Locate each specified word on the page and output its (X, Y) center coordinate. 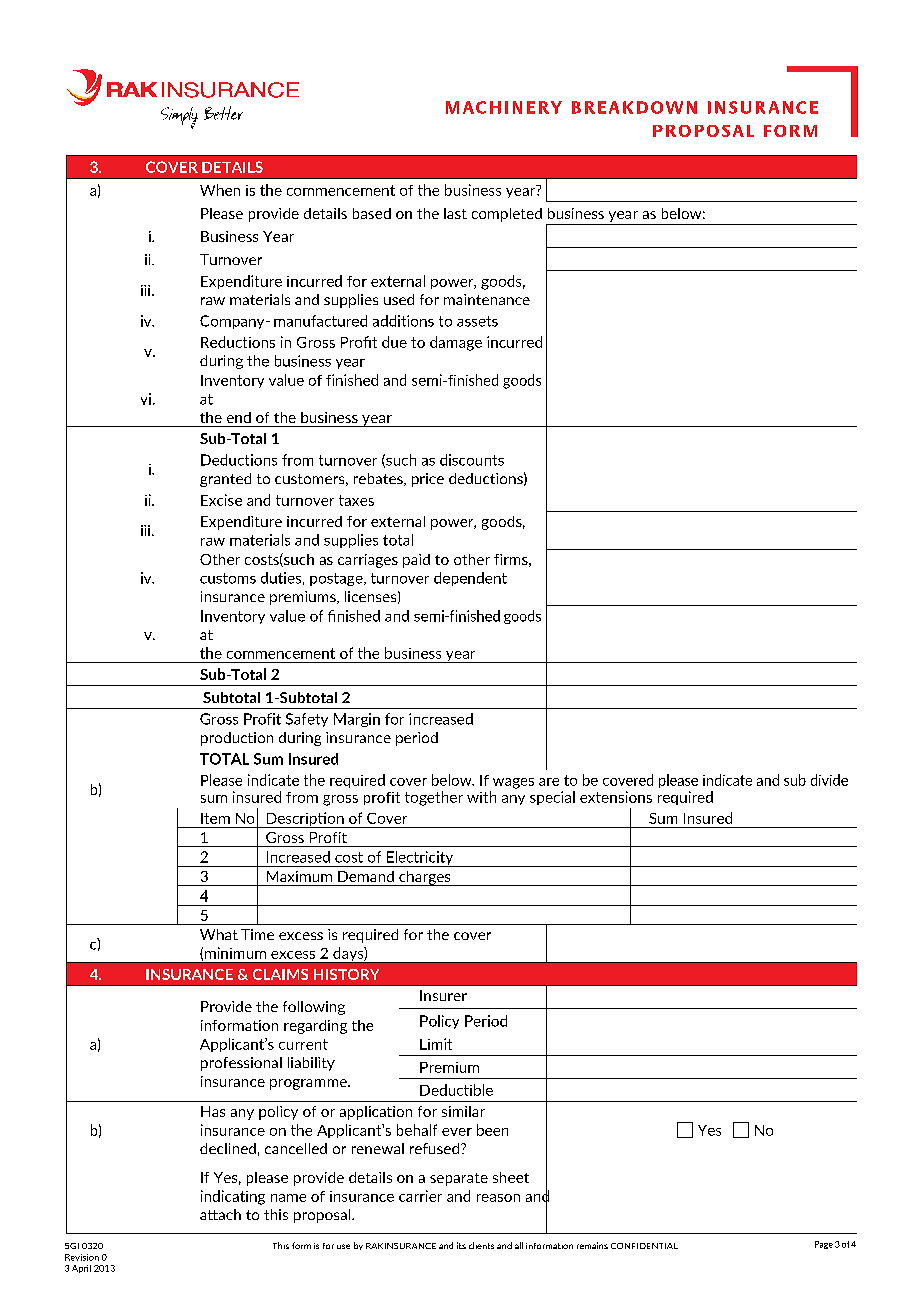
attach (220, 1214)
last (455, 213)
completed (507, 215)
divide (829, 780)
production (237, 739)
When (220, 190)
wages (513, 783)
